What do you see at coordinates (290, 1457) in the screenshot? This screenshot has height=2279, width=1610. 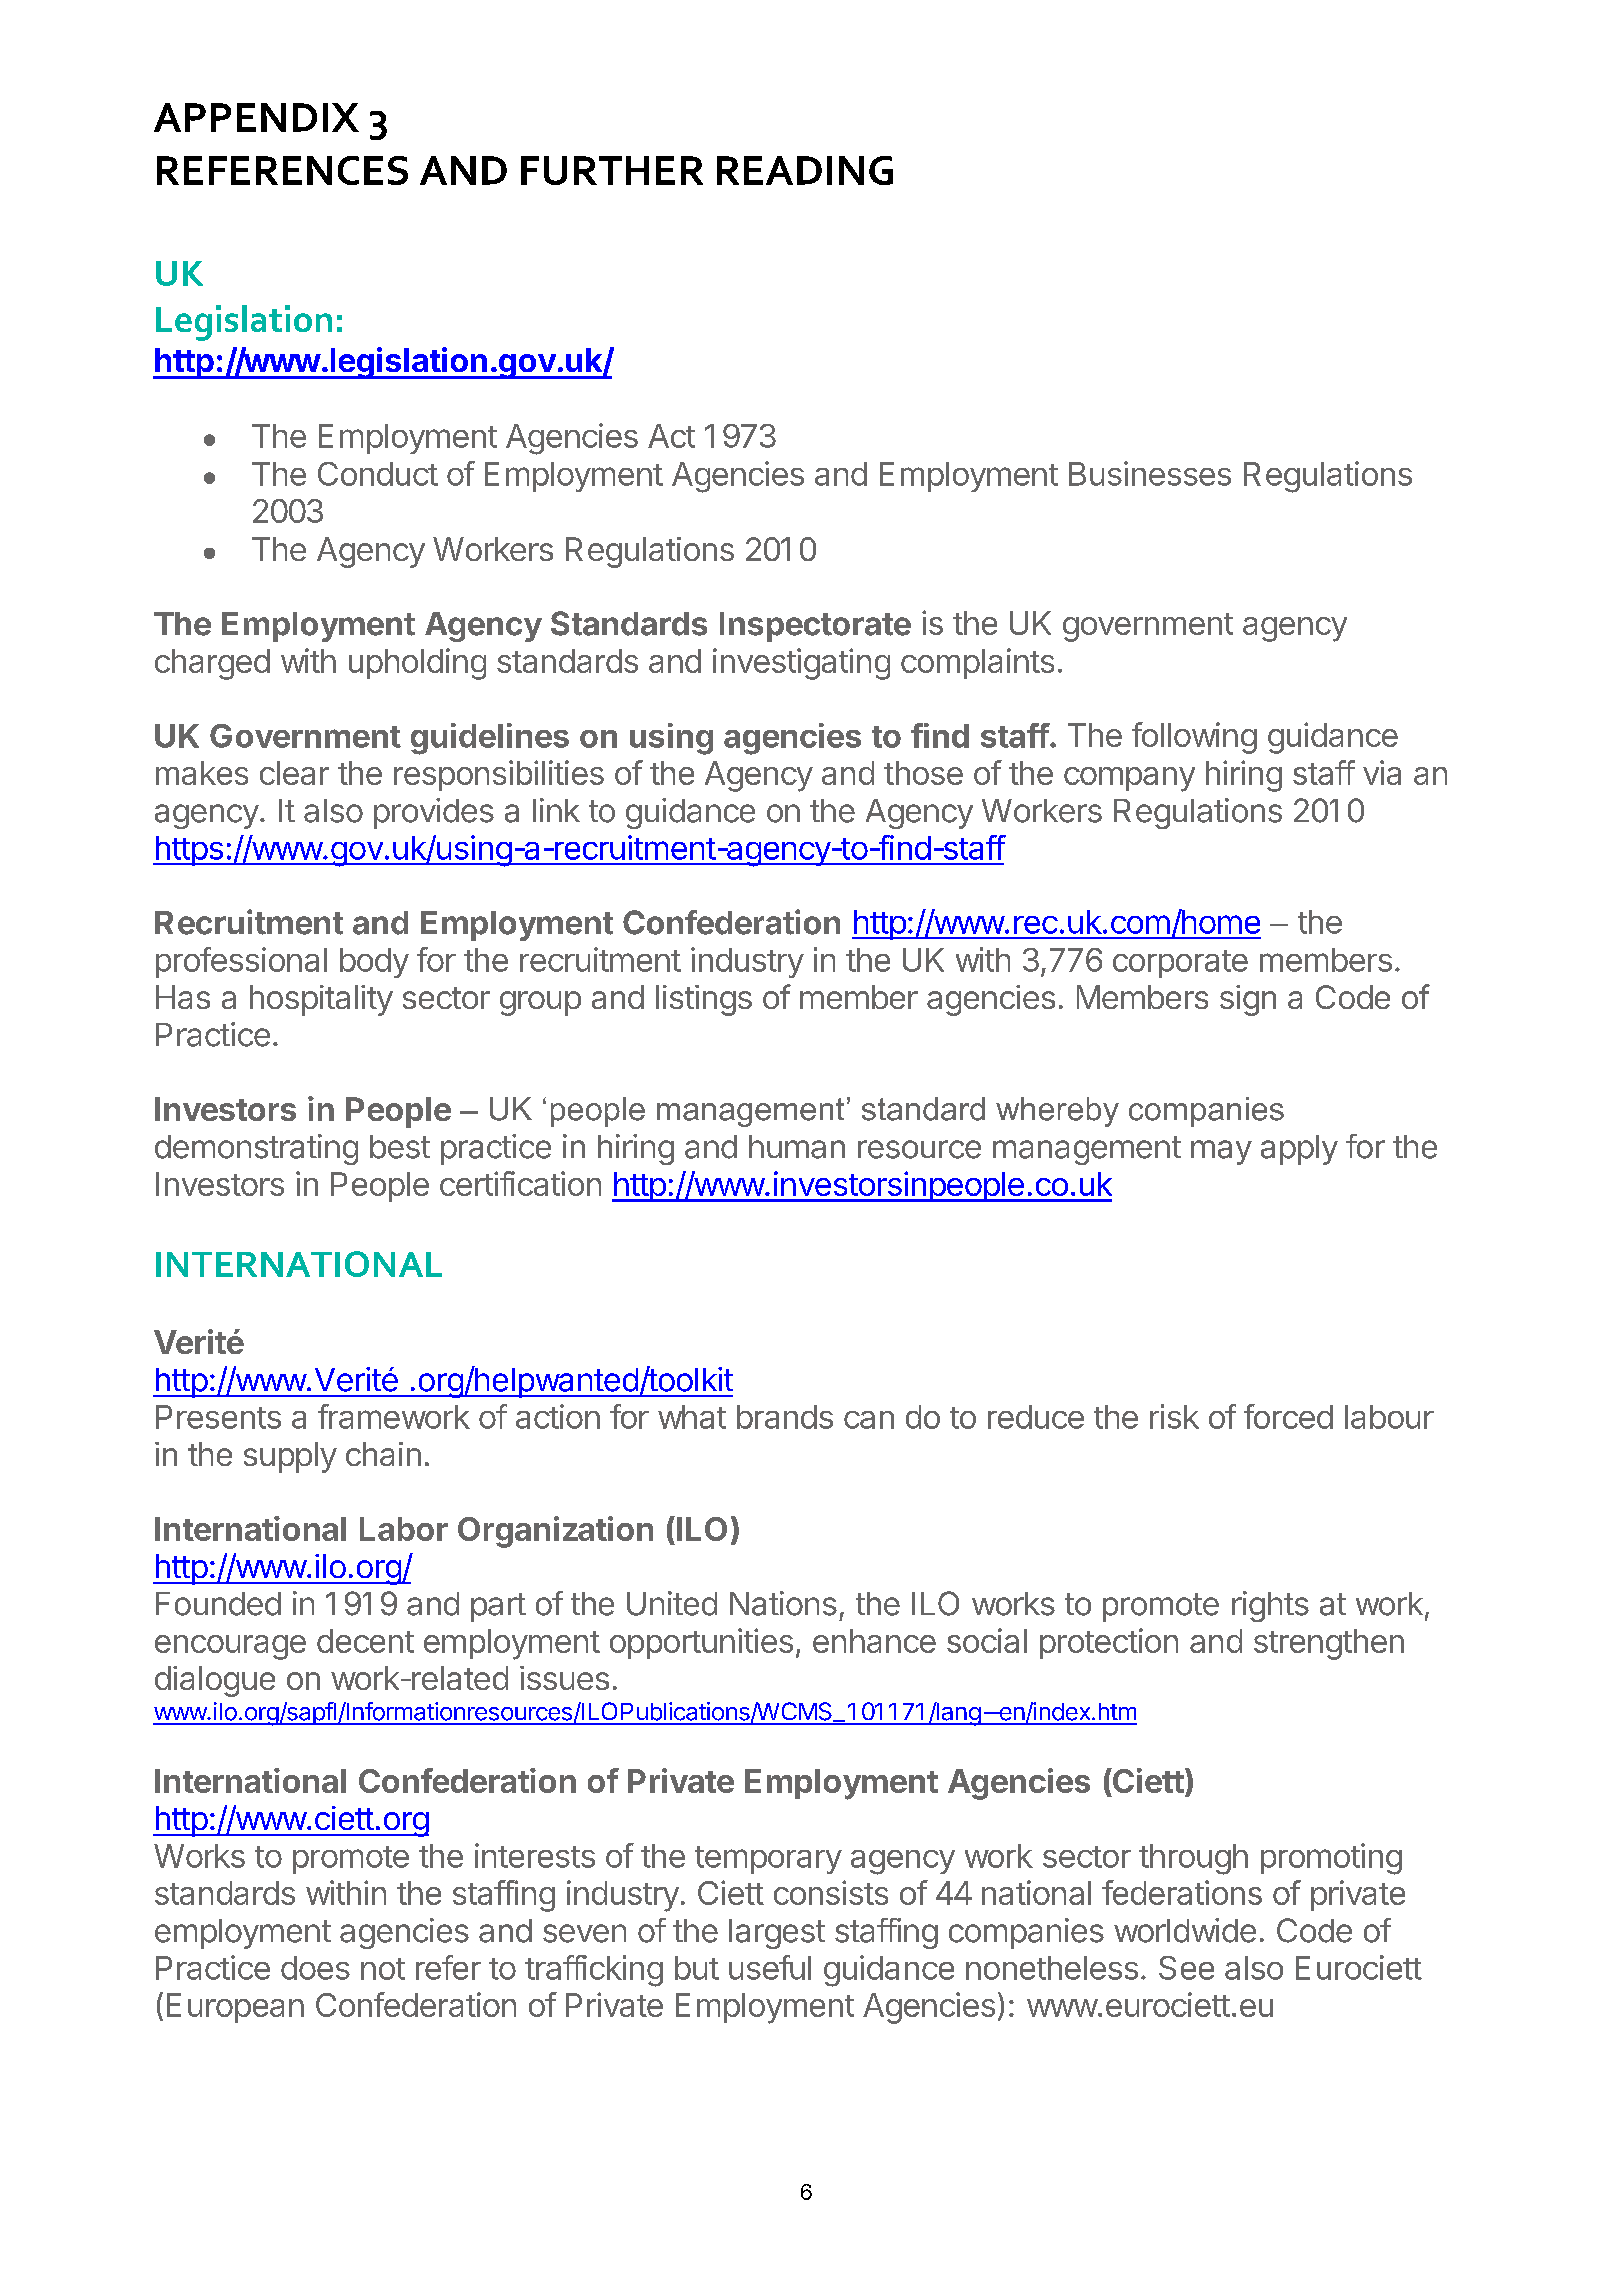 I see `supply` at bounding box center [290, 1457].
